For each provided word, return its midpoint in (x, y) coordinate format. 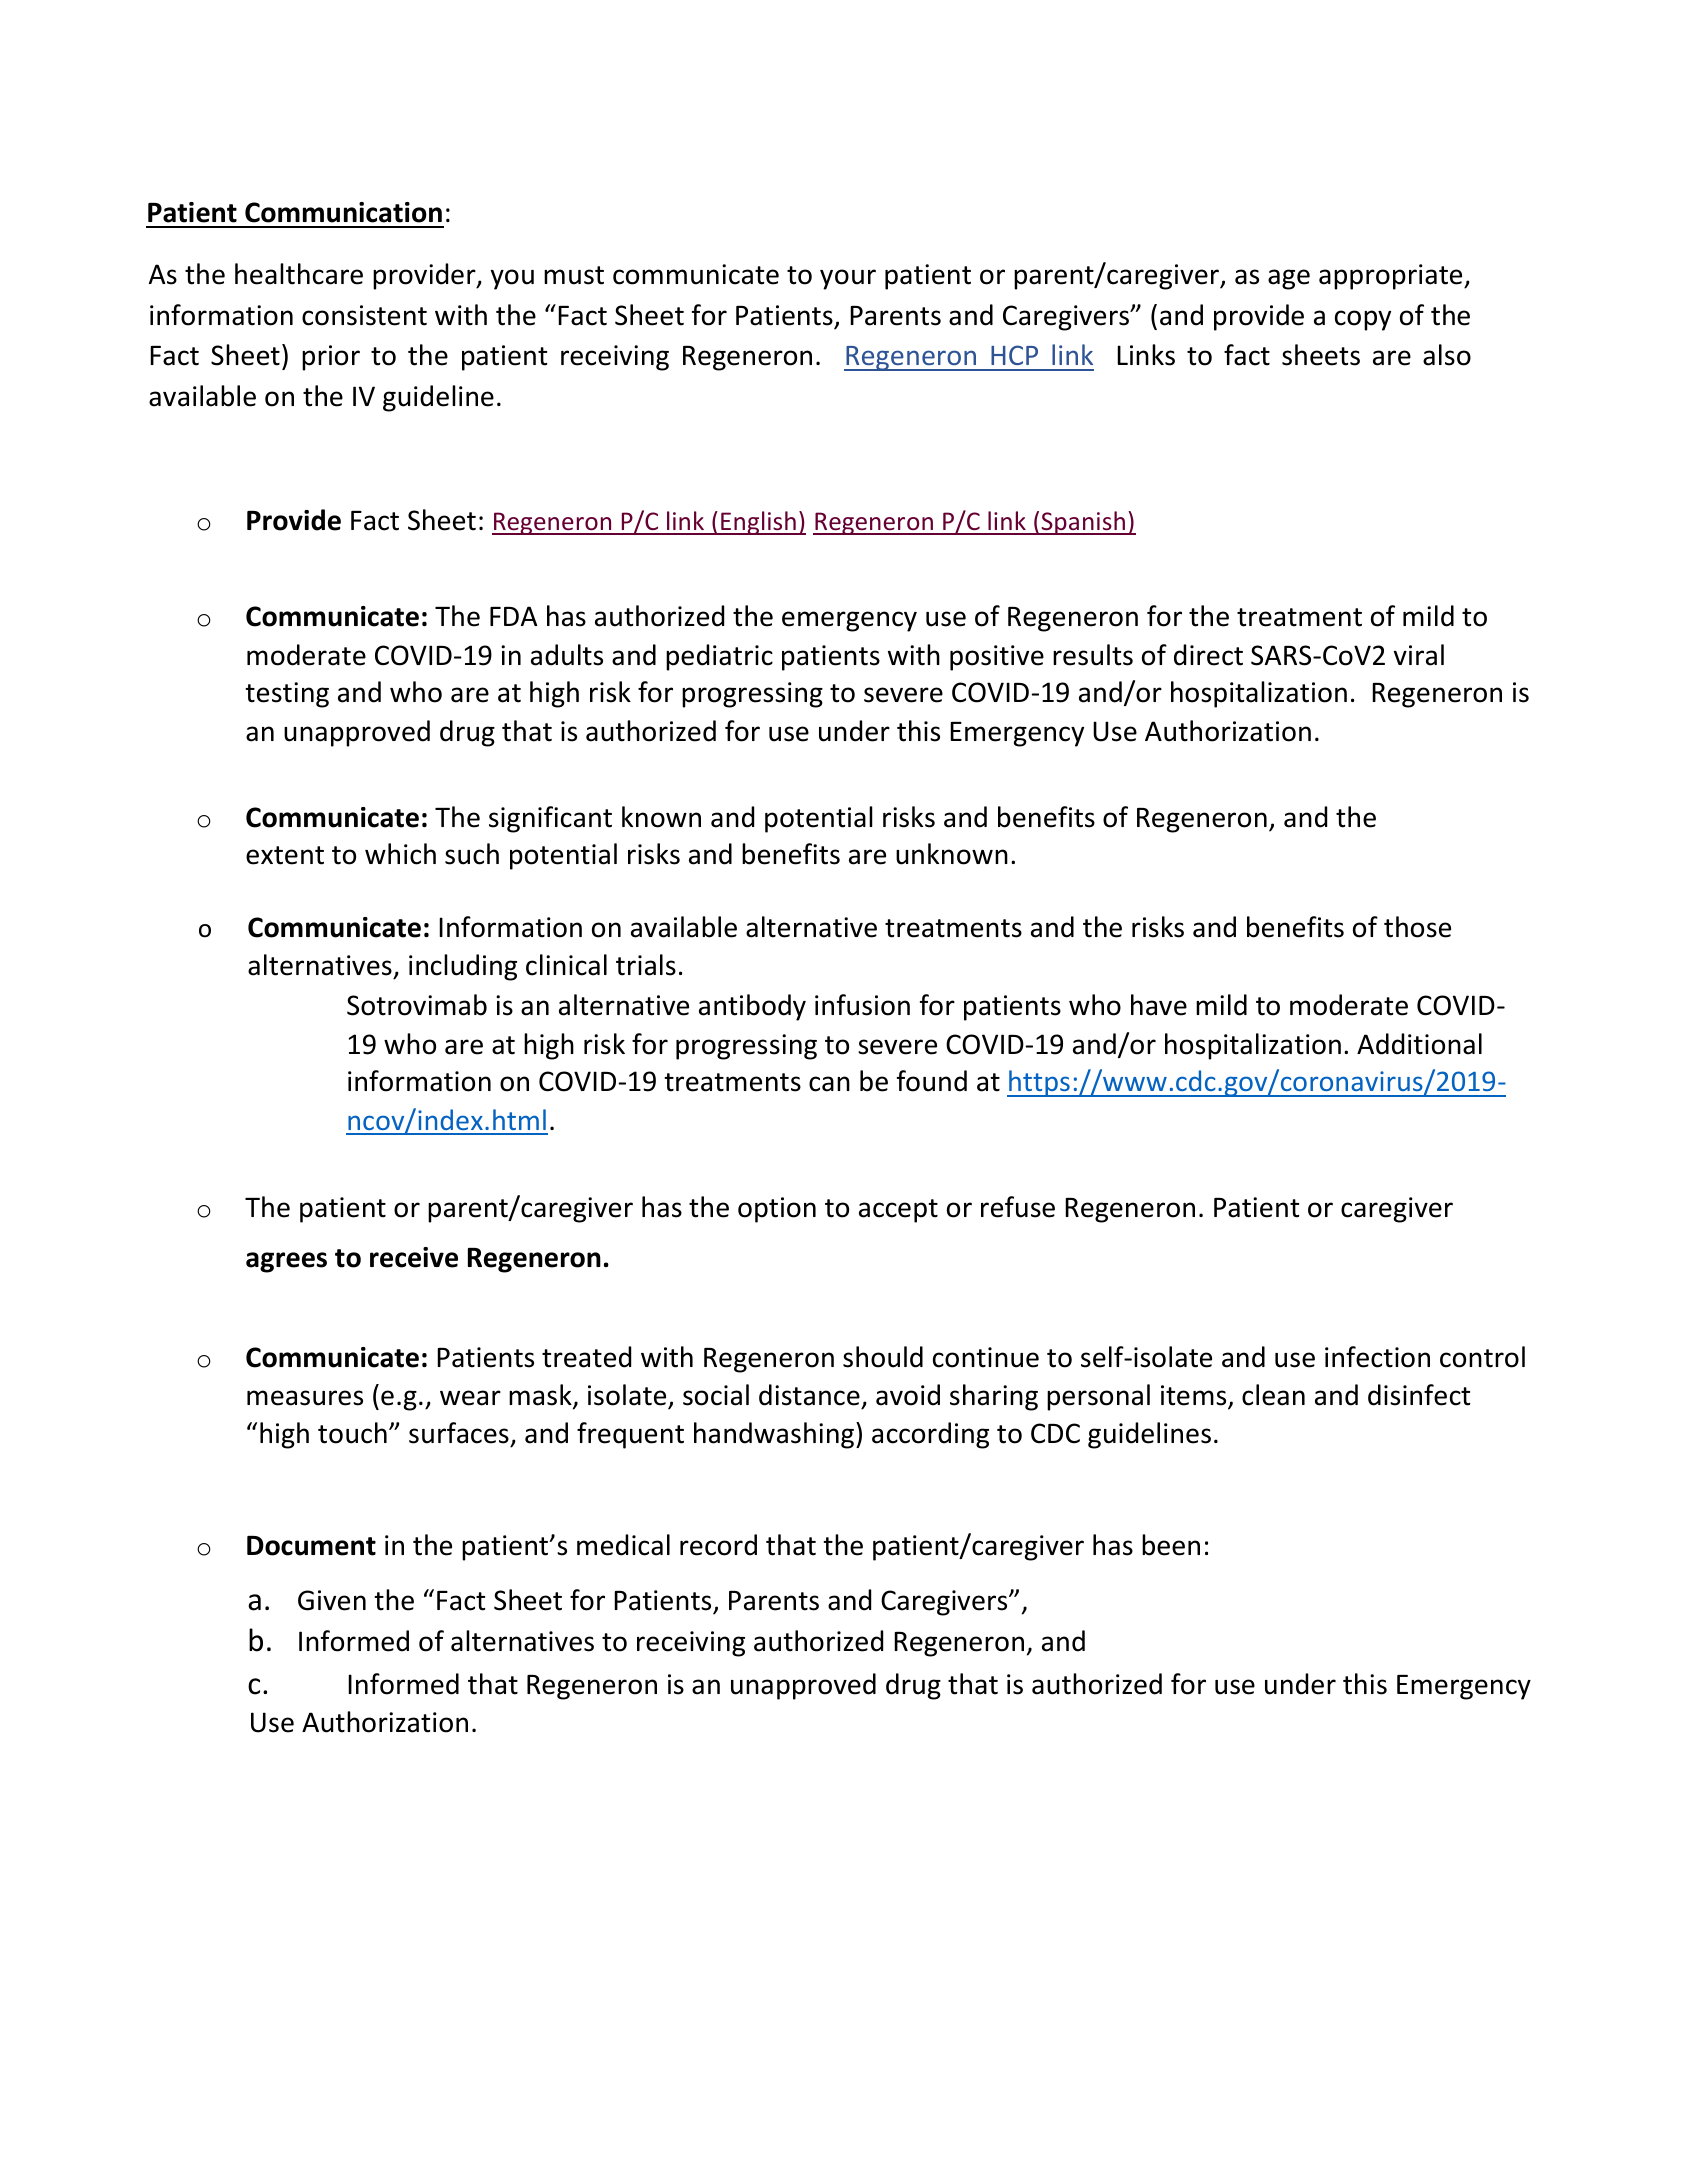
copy (1363, 320)
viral (1419, 655)
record (718, 1545)
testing (287, 695)
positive (997, 658)
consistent (364, 315)
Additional (1419, 1044)
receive (414, 1257)
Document (311, 1546)
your (848, 279)
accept (898, 1211)
